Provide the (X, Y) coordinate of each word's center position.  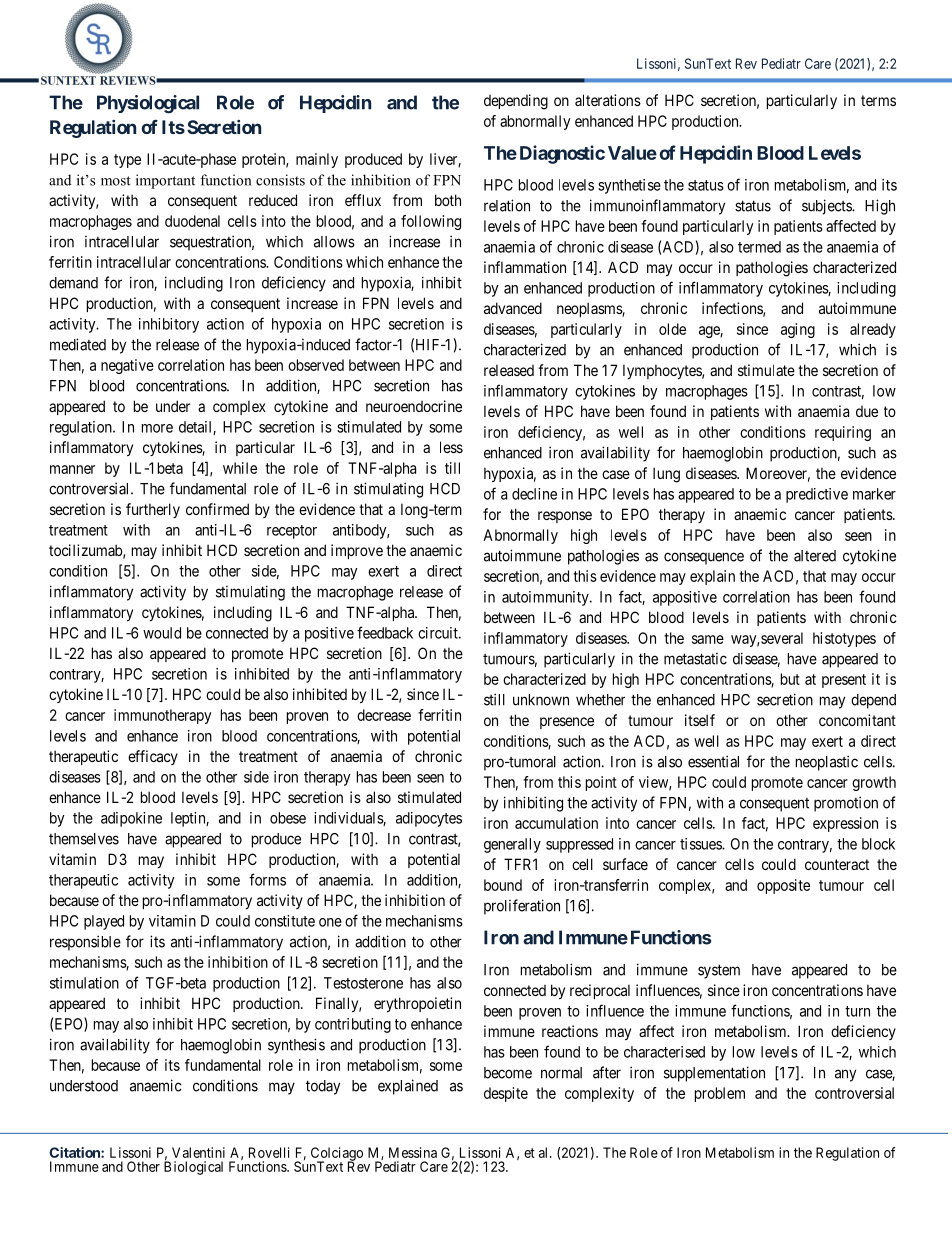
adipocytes (429, 819)
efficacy (153, 757)
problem (720, 1094)
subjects (827, 207)
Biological (193, 1168)
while (240, 468)
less (451, 447)
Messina (413, 1152)
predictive (817, 495)
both (448, 200)
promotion (846, 804)
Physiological (148, 104)
